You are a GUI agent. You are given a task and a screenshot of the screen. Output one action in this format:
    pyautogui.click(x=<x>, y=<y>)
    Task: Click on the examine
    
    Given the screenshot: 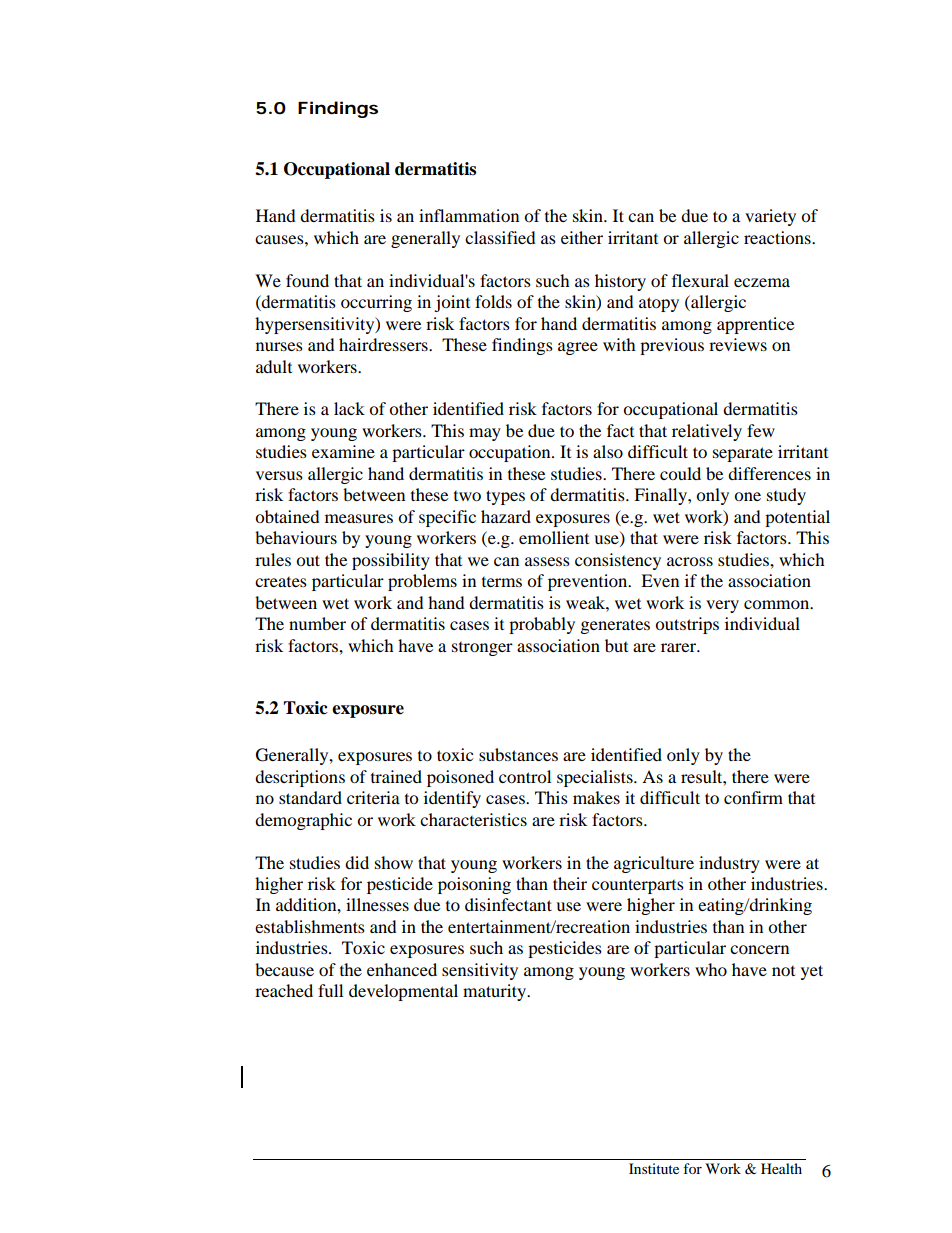 What is the action you would take?
    pyautogui.click(x=343, y=451)
